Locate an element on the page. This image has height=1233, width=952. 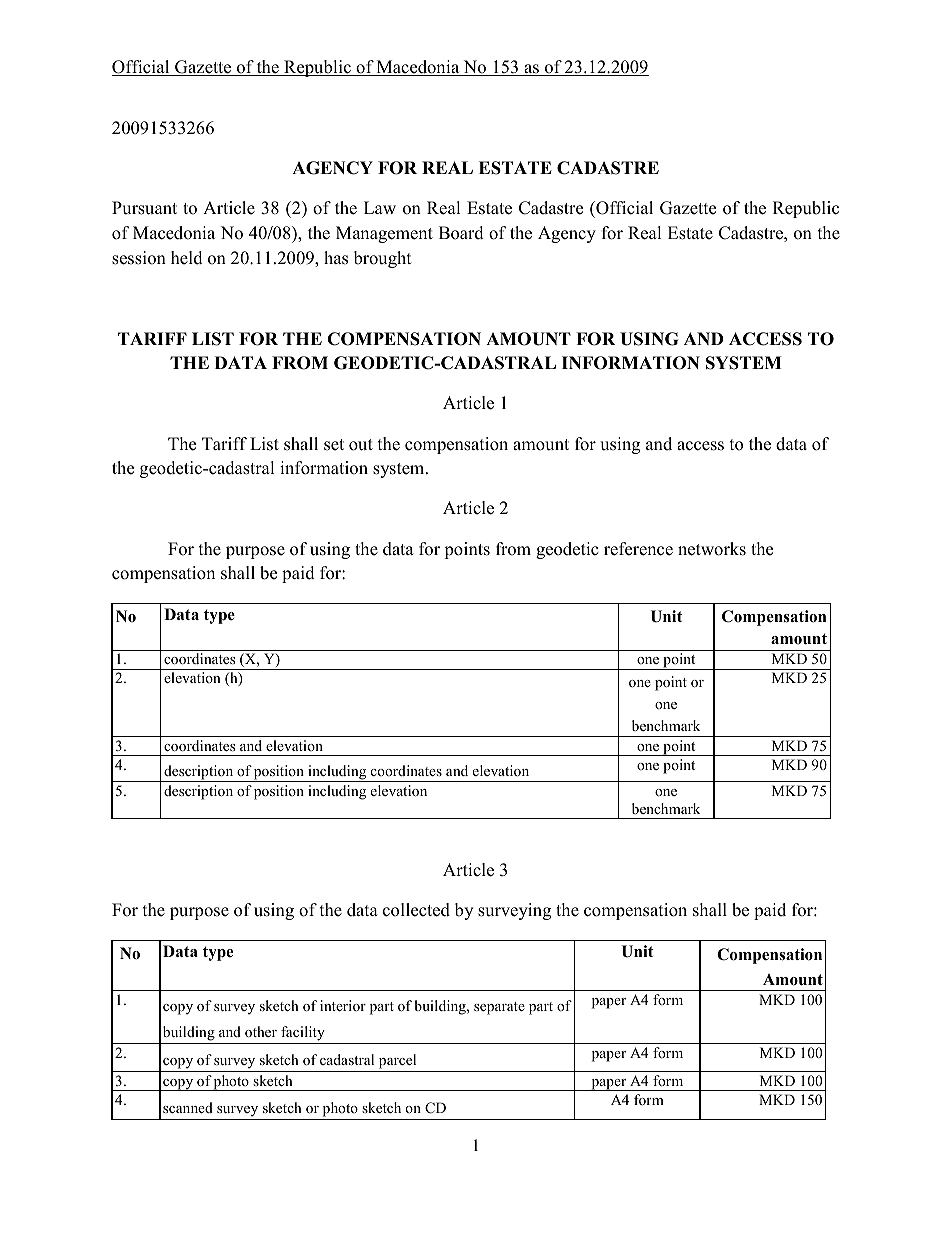
separate is located at coordinates (499, 1008).
